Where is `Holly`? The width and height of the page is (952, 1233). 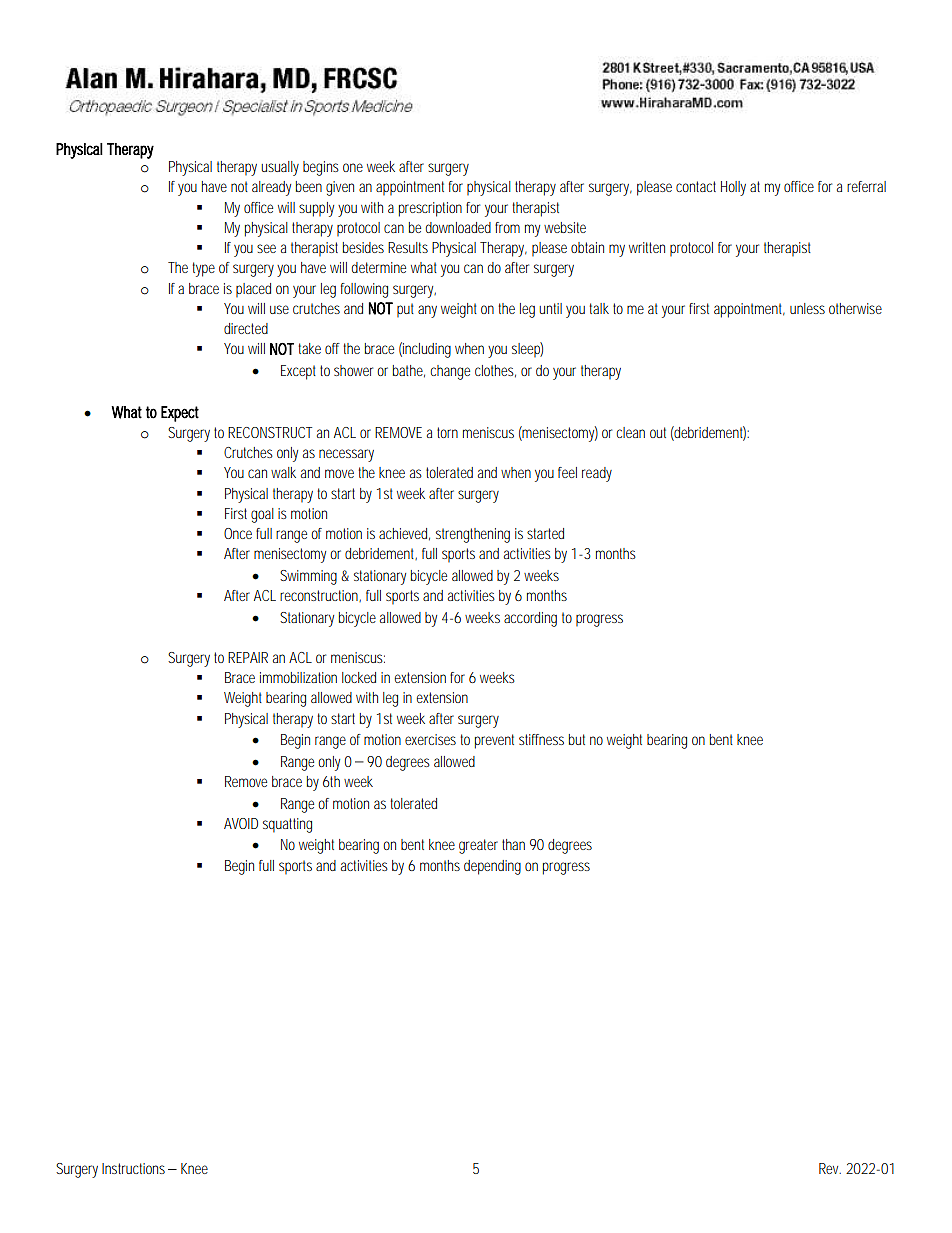 Holly is located at coordinates (733, 188).
